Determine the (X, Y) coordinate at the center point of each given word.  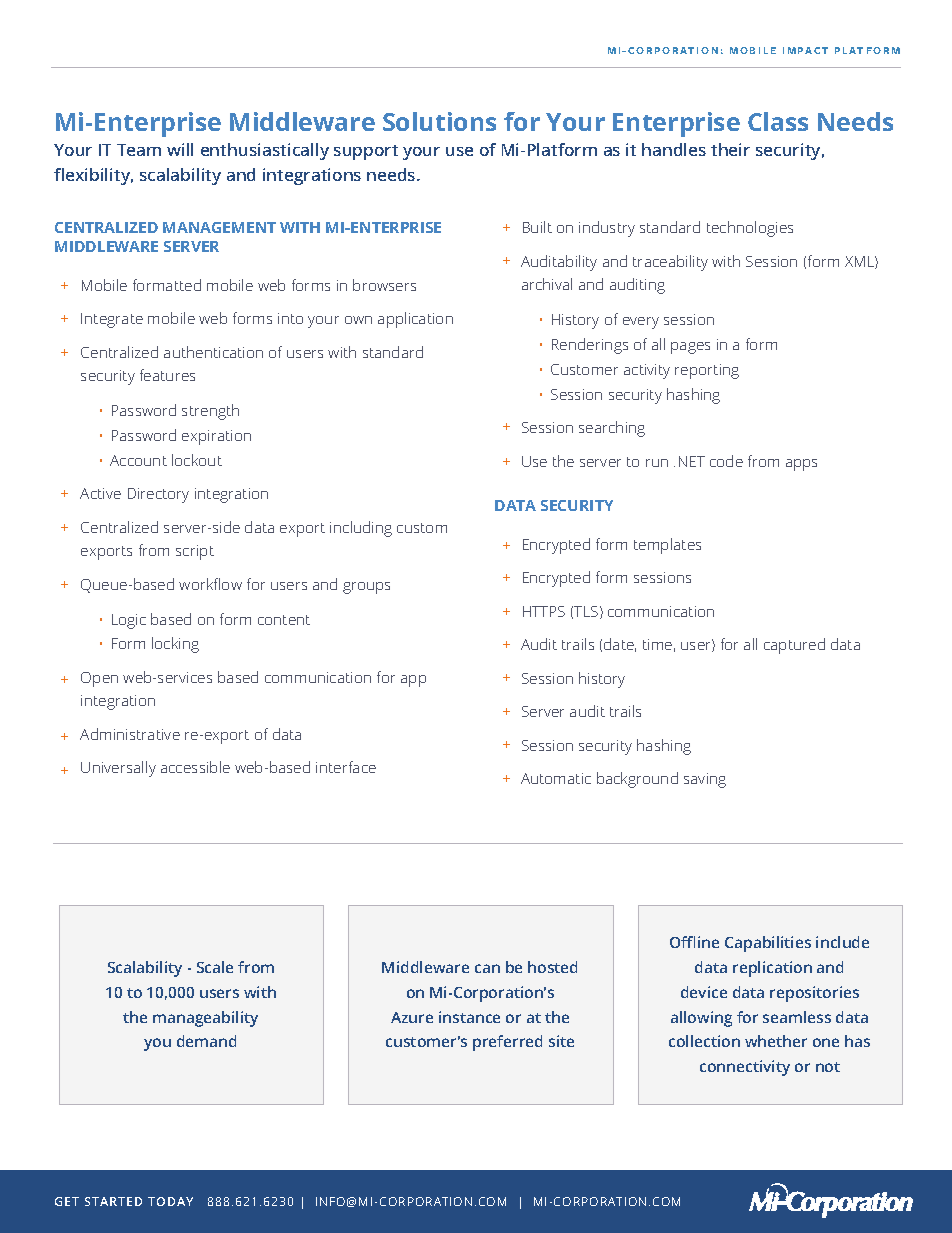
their (730, 149)
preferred (507, 1043)
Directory (158, 495)
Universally (118, 769)
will (180, 149)
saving (705, 780)
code (726, 461)
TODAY (170, 1201)
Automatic (556, 778)
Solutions (439, 121)
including (361, 529)
